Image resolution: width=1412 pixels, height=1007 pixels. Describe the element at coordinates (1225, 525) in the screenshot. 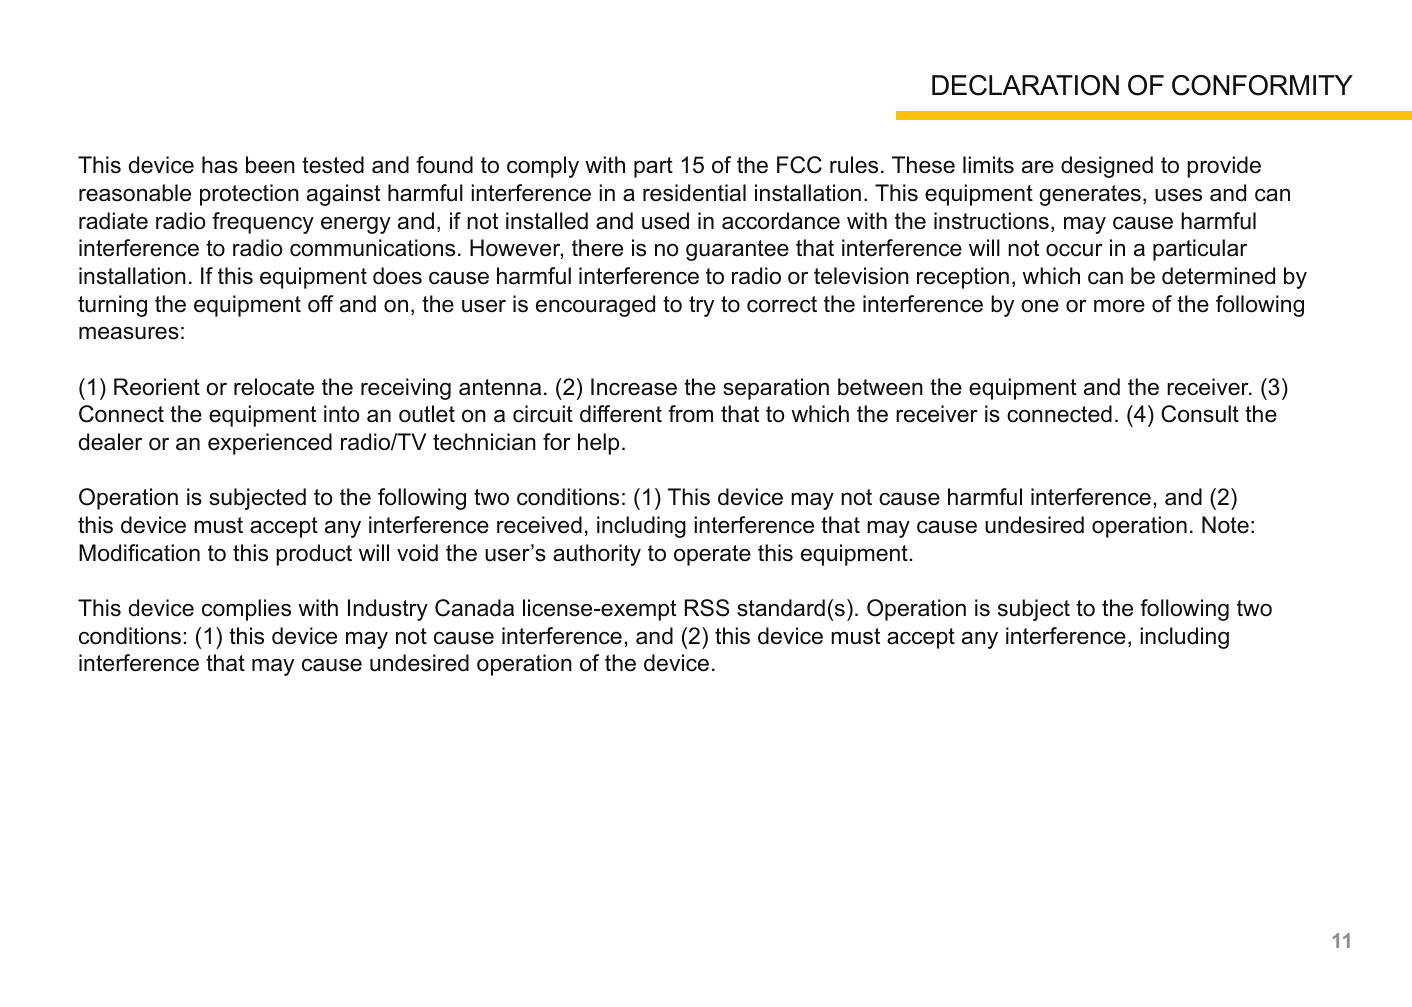

I see `Note` at that location.
